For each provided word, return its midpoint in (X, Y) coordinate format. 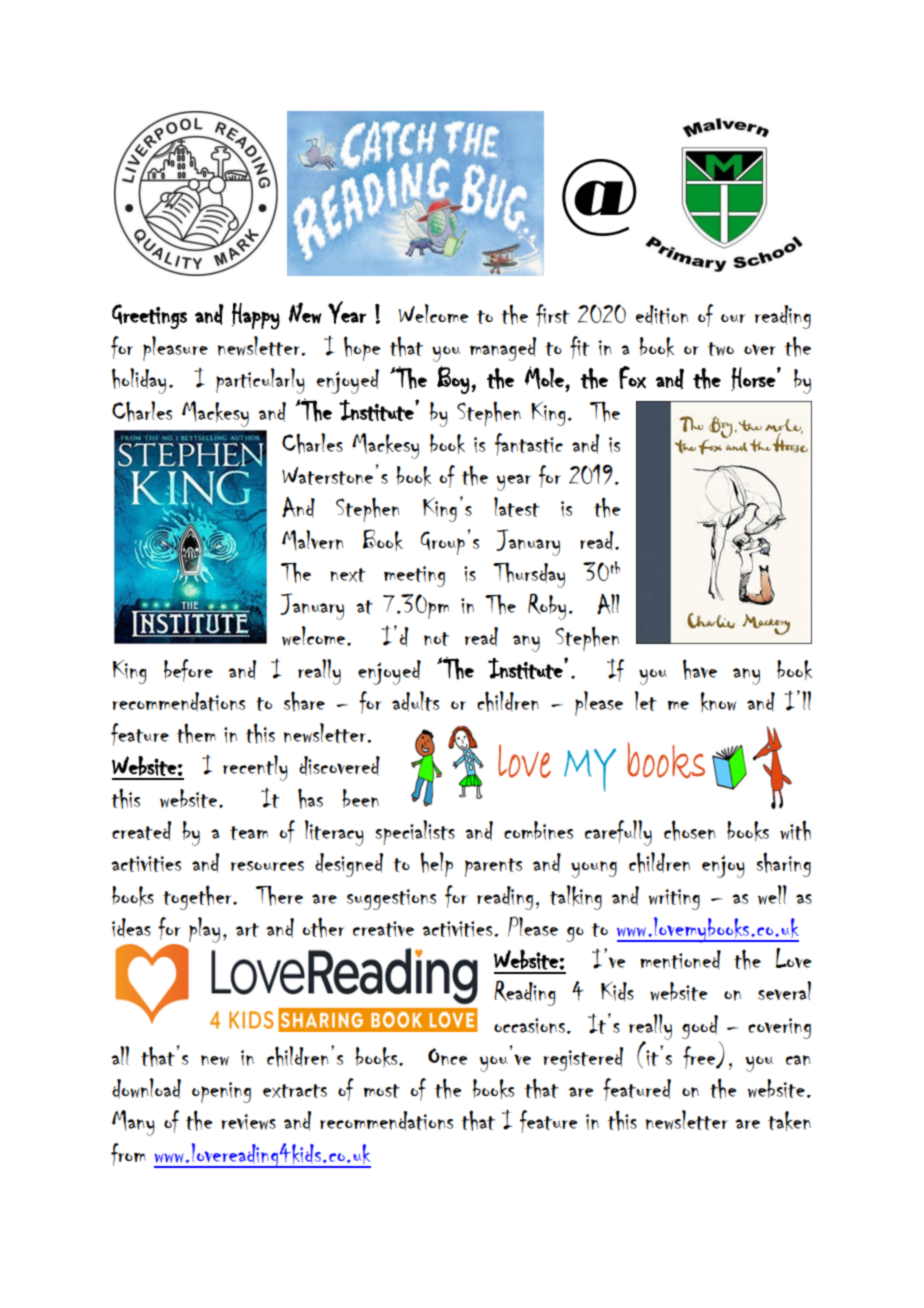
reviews (248, 1122)
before (188, 670)
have (700, 669)
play (204, 930)
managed (503, 349)
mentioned (680, 960)
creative (383, 929)
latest (517, 507)
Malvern (313, 540)
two (721, 349)
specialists (415, 832)
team (249, 833)
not (436, 639)
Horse (753, 379)
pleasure (175, 348)
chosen (690, 830)
